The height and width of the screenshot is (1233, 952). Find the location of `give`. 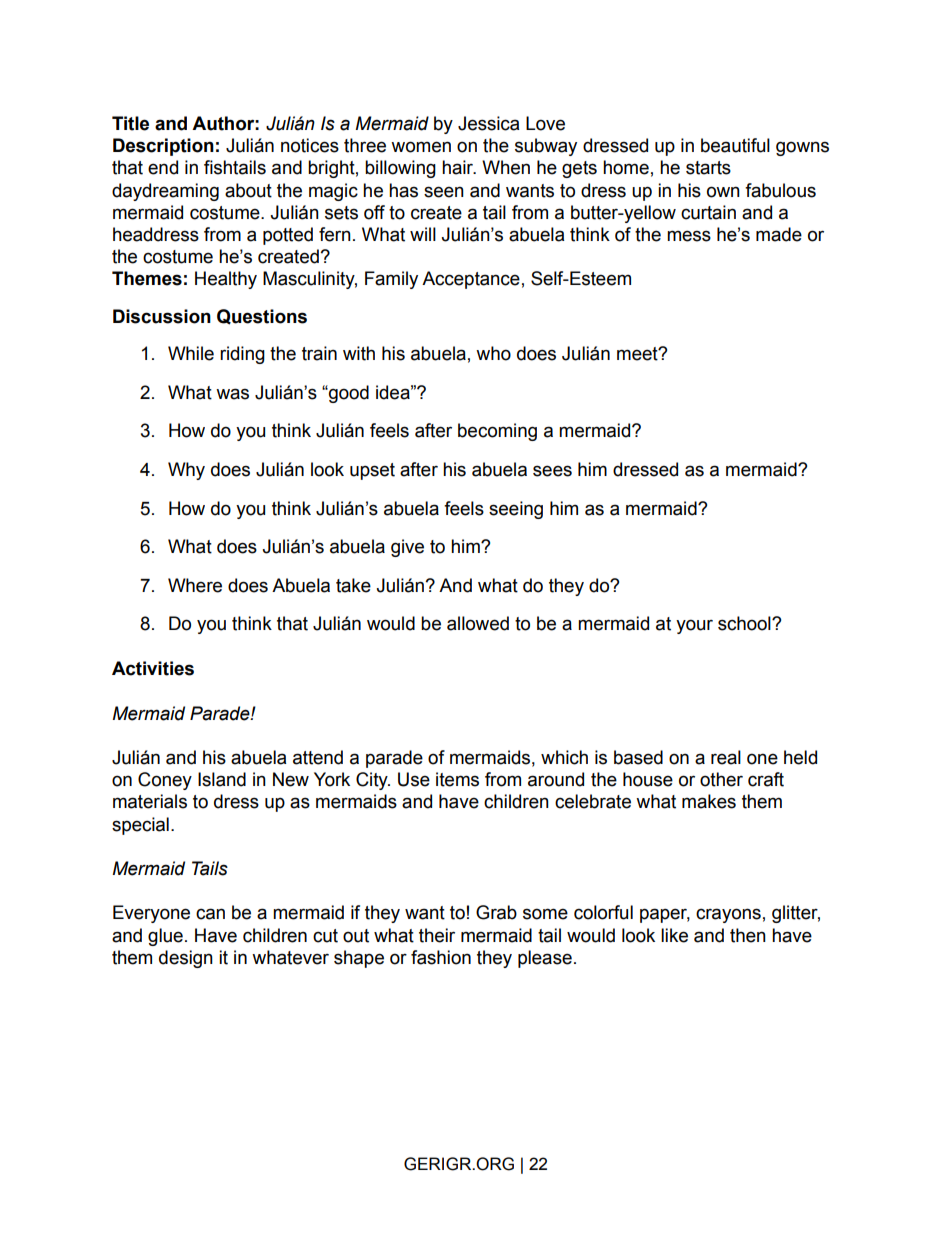

give is located at coordinates (407, 548).
